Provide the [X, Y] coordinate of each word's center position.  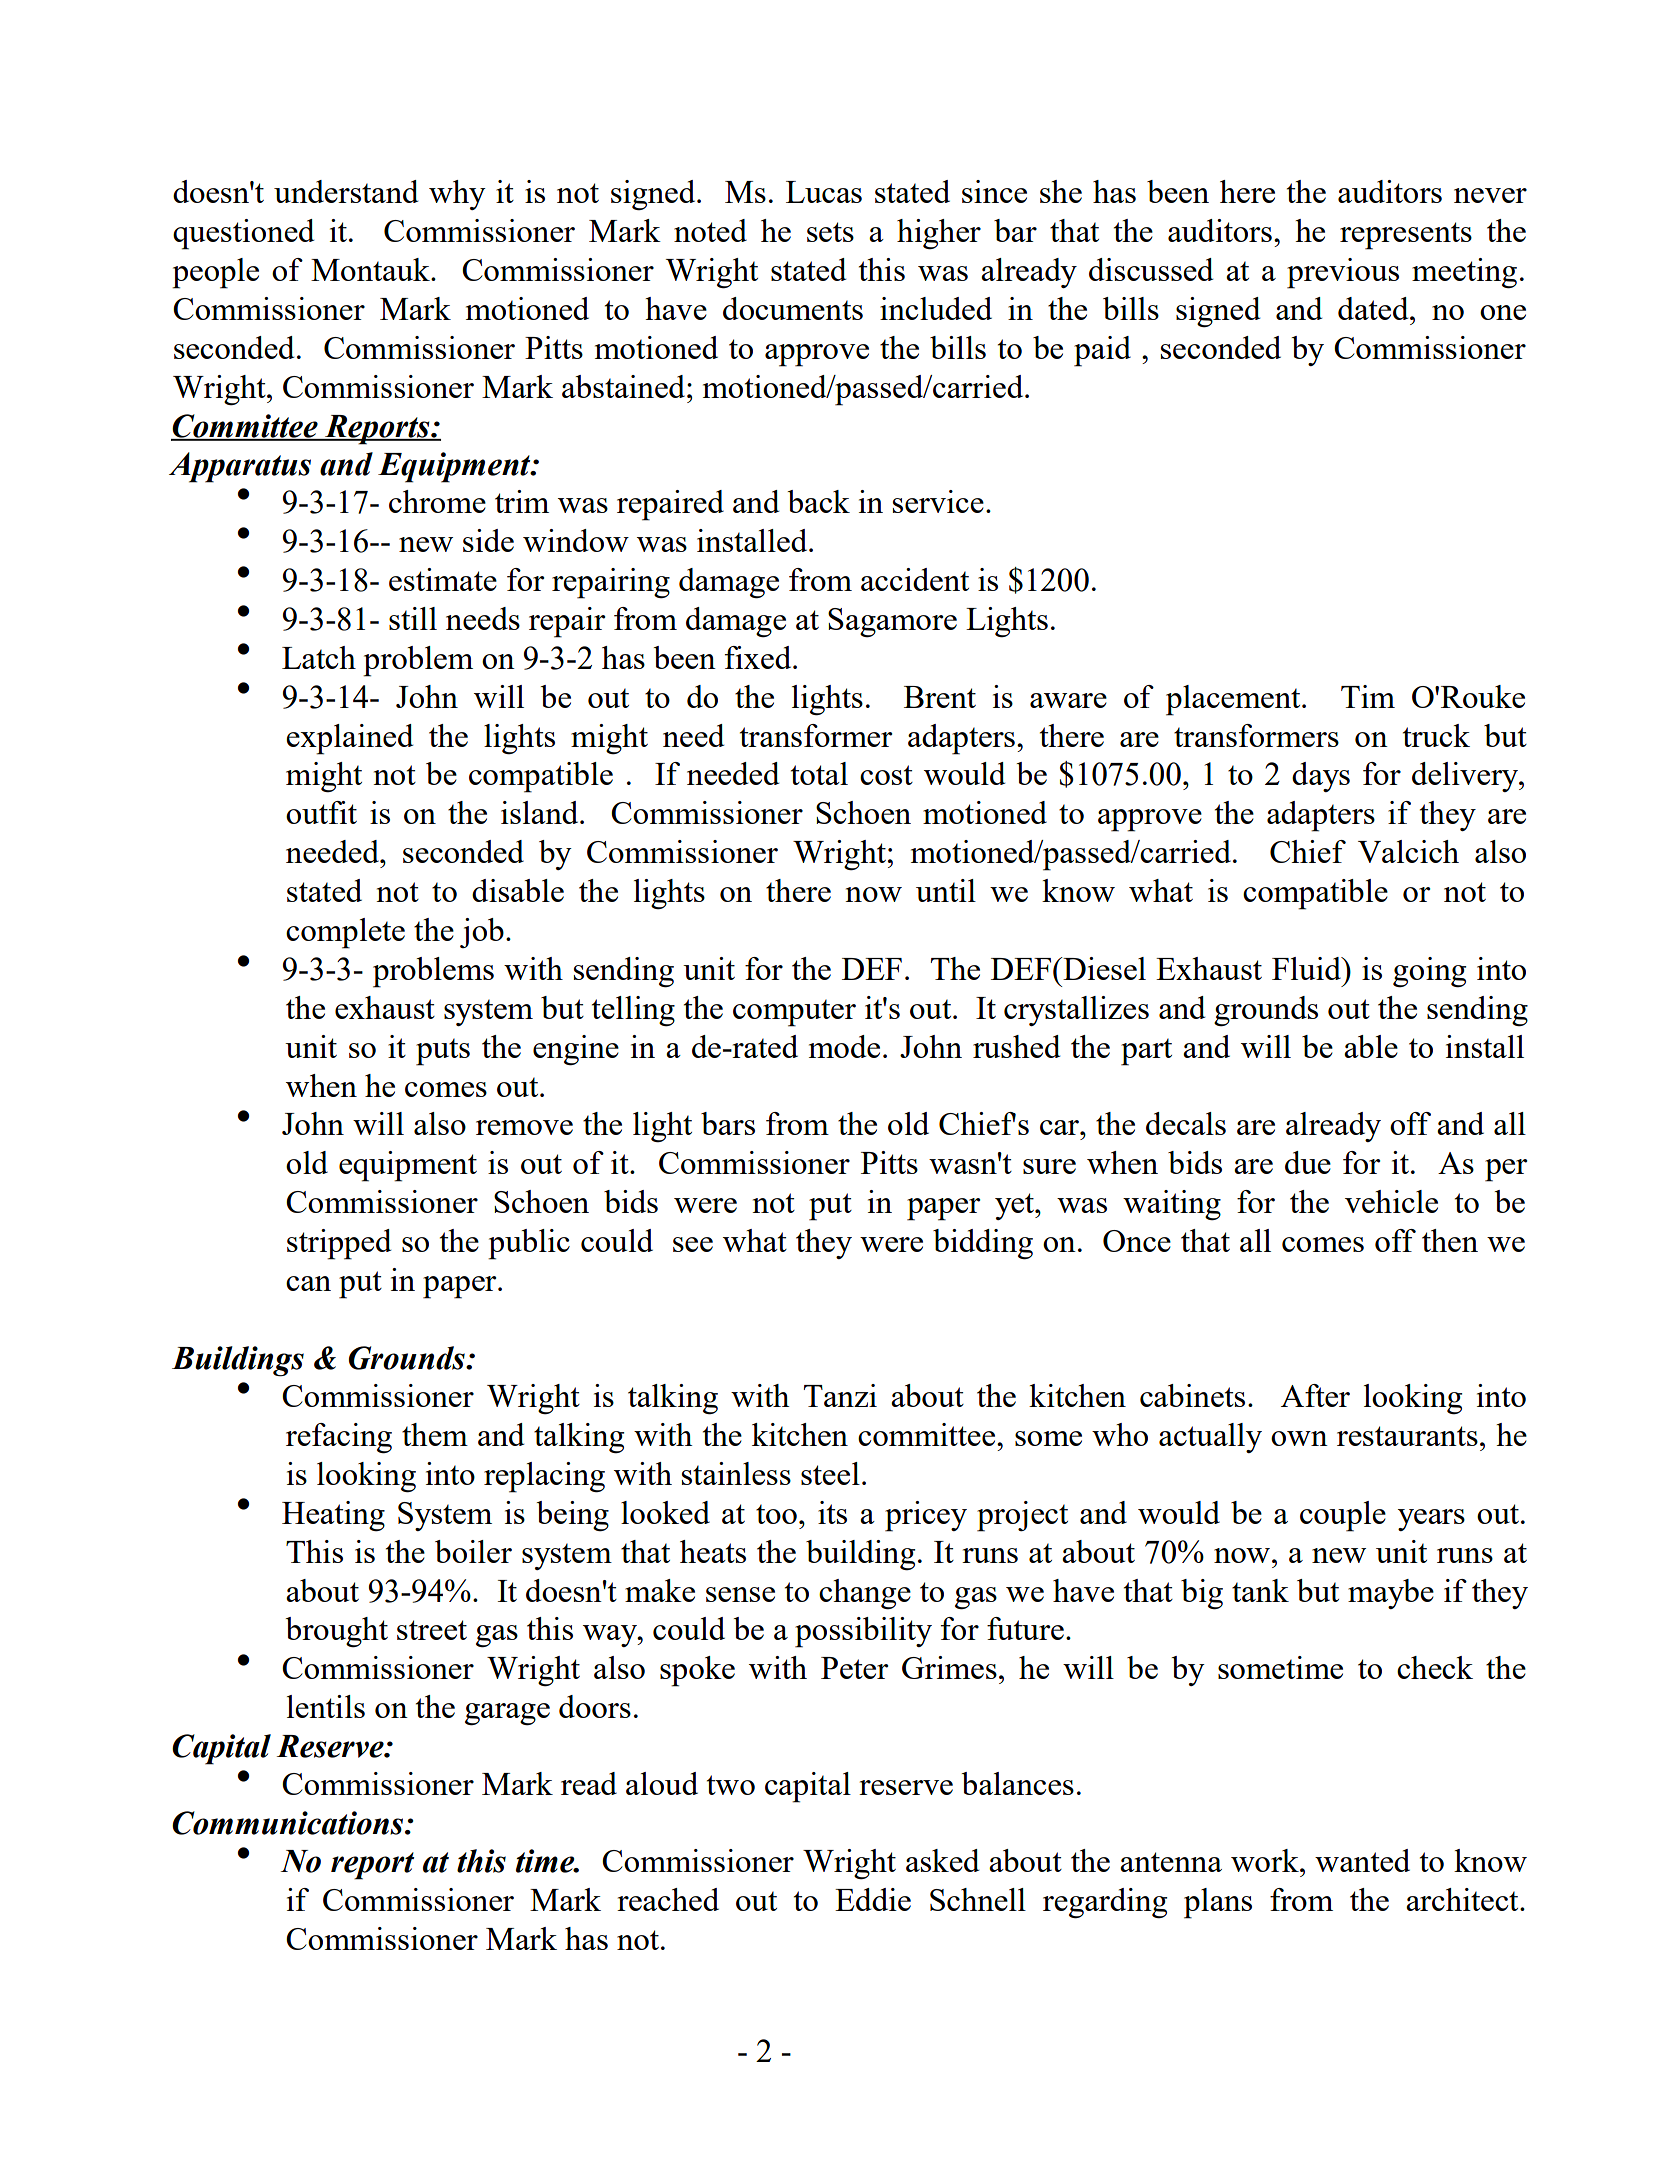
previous [1343, 273]
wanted [1362, 1860]
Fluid [1307, 968]
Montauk [371, 269]
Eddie [873, 1899]
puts [443, 1052]
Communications [289, 1823]
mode [844, 1046]
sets [830, 232]
